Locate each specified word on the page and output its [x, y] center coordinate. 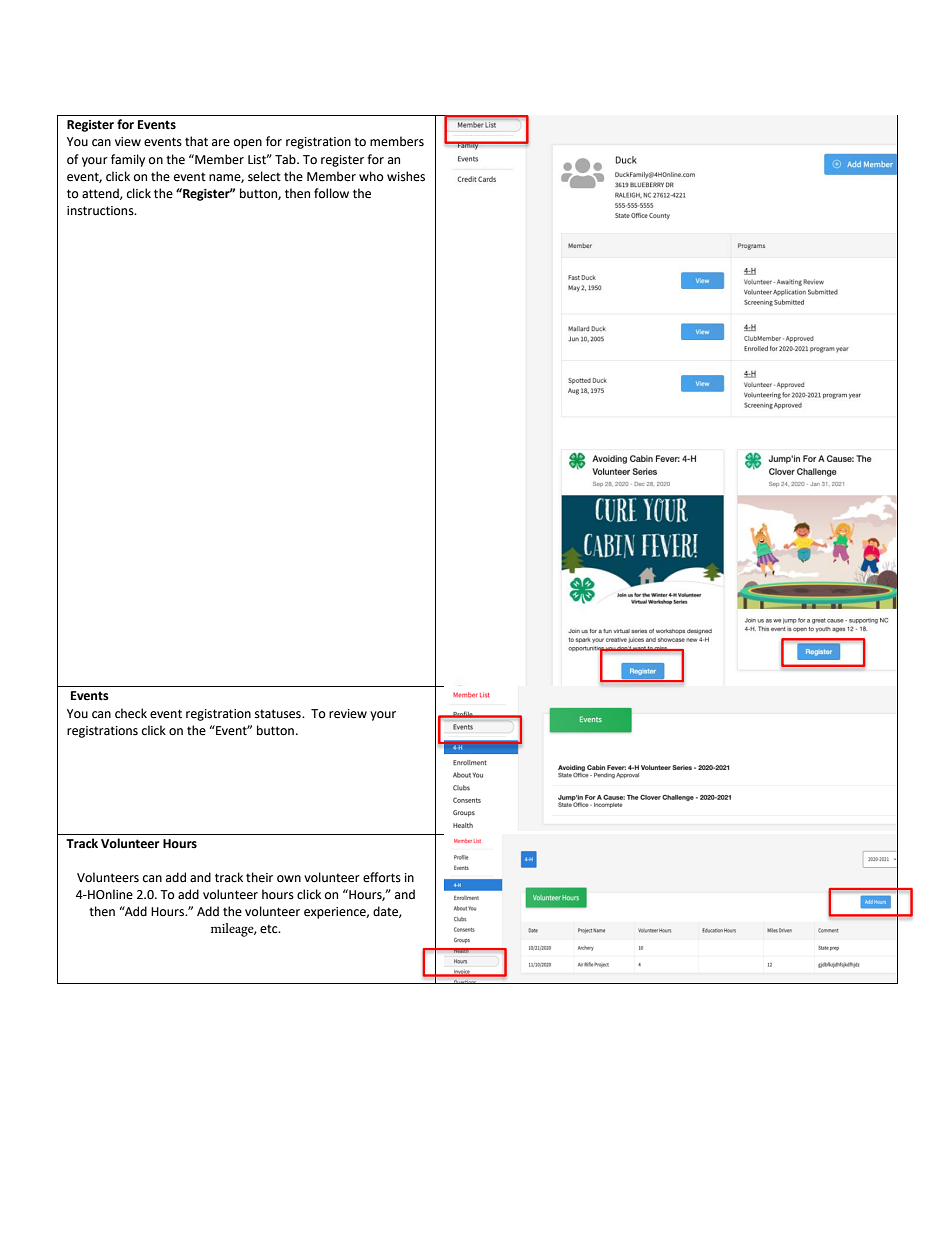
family [128, 160]
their [259, 877]
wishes [406, 176]
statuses [279, 714]
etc [270, 929]
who [371, 176]
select [264, 176]
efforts [382, 877]
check [131, 713]
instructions [101, 211]
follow [331, 193]
